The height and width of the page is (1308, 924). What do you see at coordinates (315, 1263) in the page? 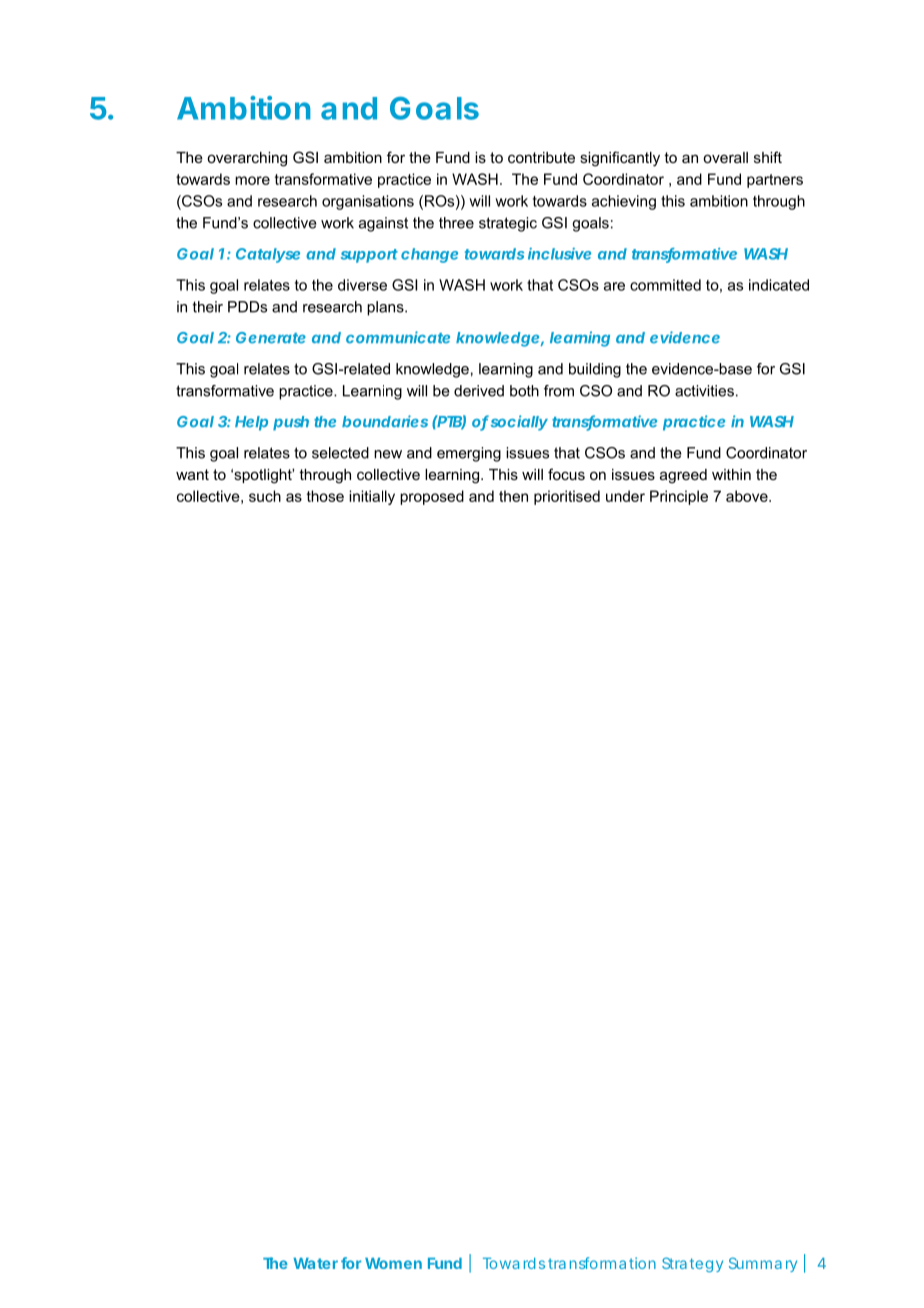
I see `Water` at bounding box center [315, 1263].
